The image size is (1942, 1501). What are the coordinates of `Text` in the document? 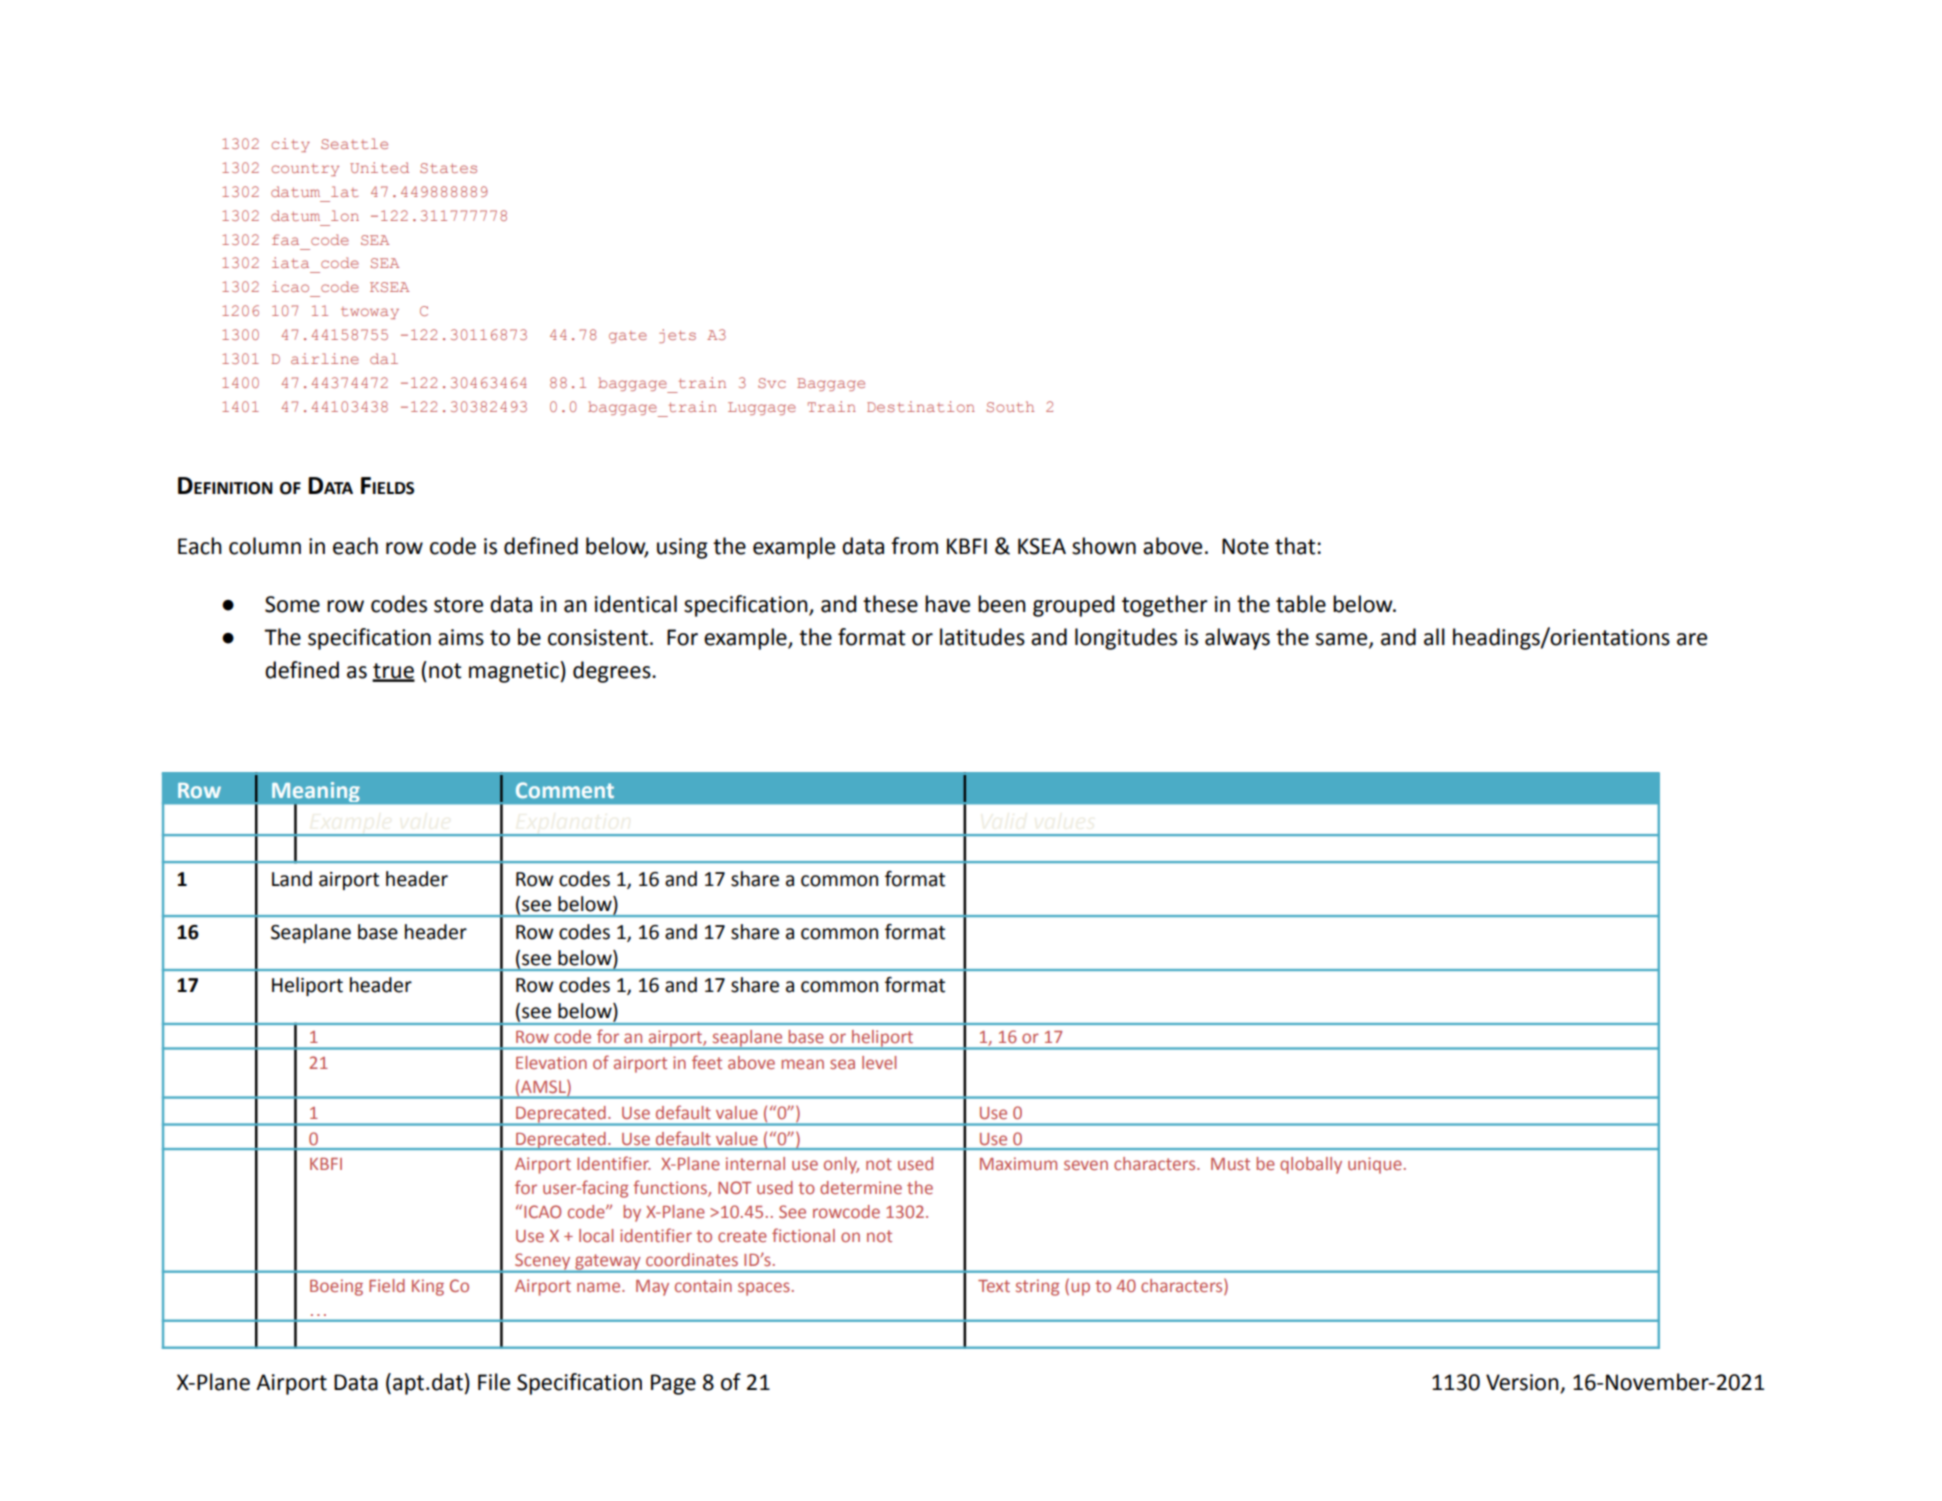 It's located at (994, 1286).
